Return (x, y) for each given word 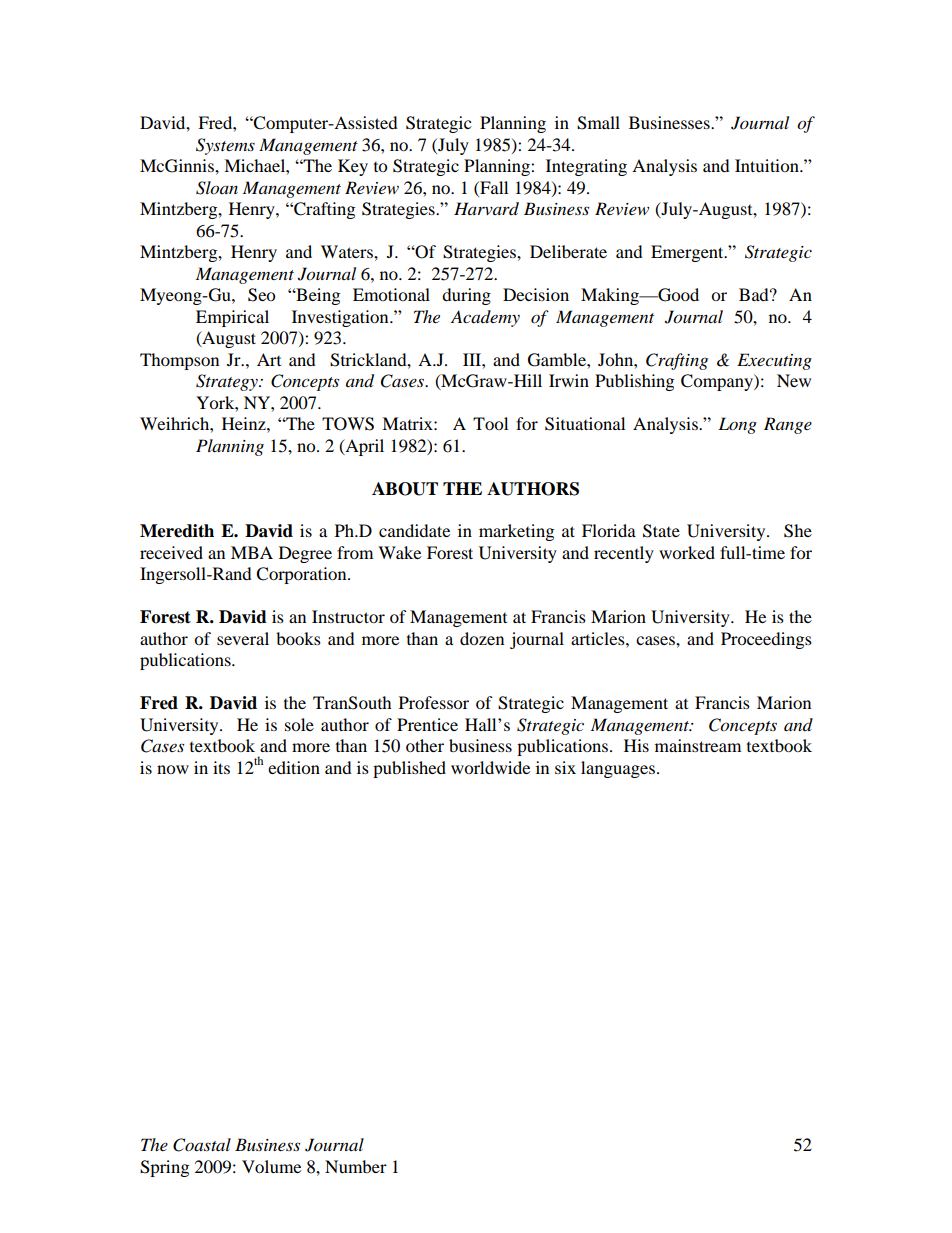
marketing (516, 532)
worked (687, 552)
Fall (493, 187)
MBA (252, 552)
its (221, 767)
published (409, 769)
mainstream (698, 745)
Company (718, 382)
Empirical (232, 318)
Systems (225, 146)
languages (618, 769)
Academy (485, 318)
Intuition (768, 165)
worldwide (490, 767)
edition (294, 767)
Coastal (202, 1145)
